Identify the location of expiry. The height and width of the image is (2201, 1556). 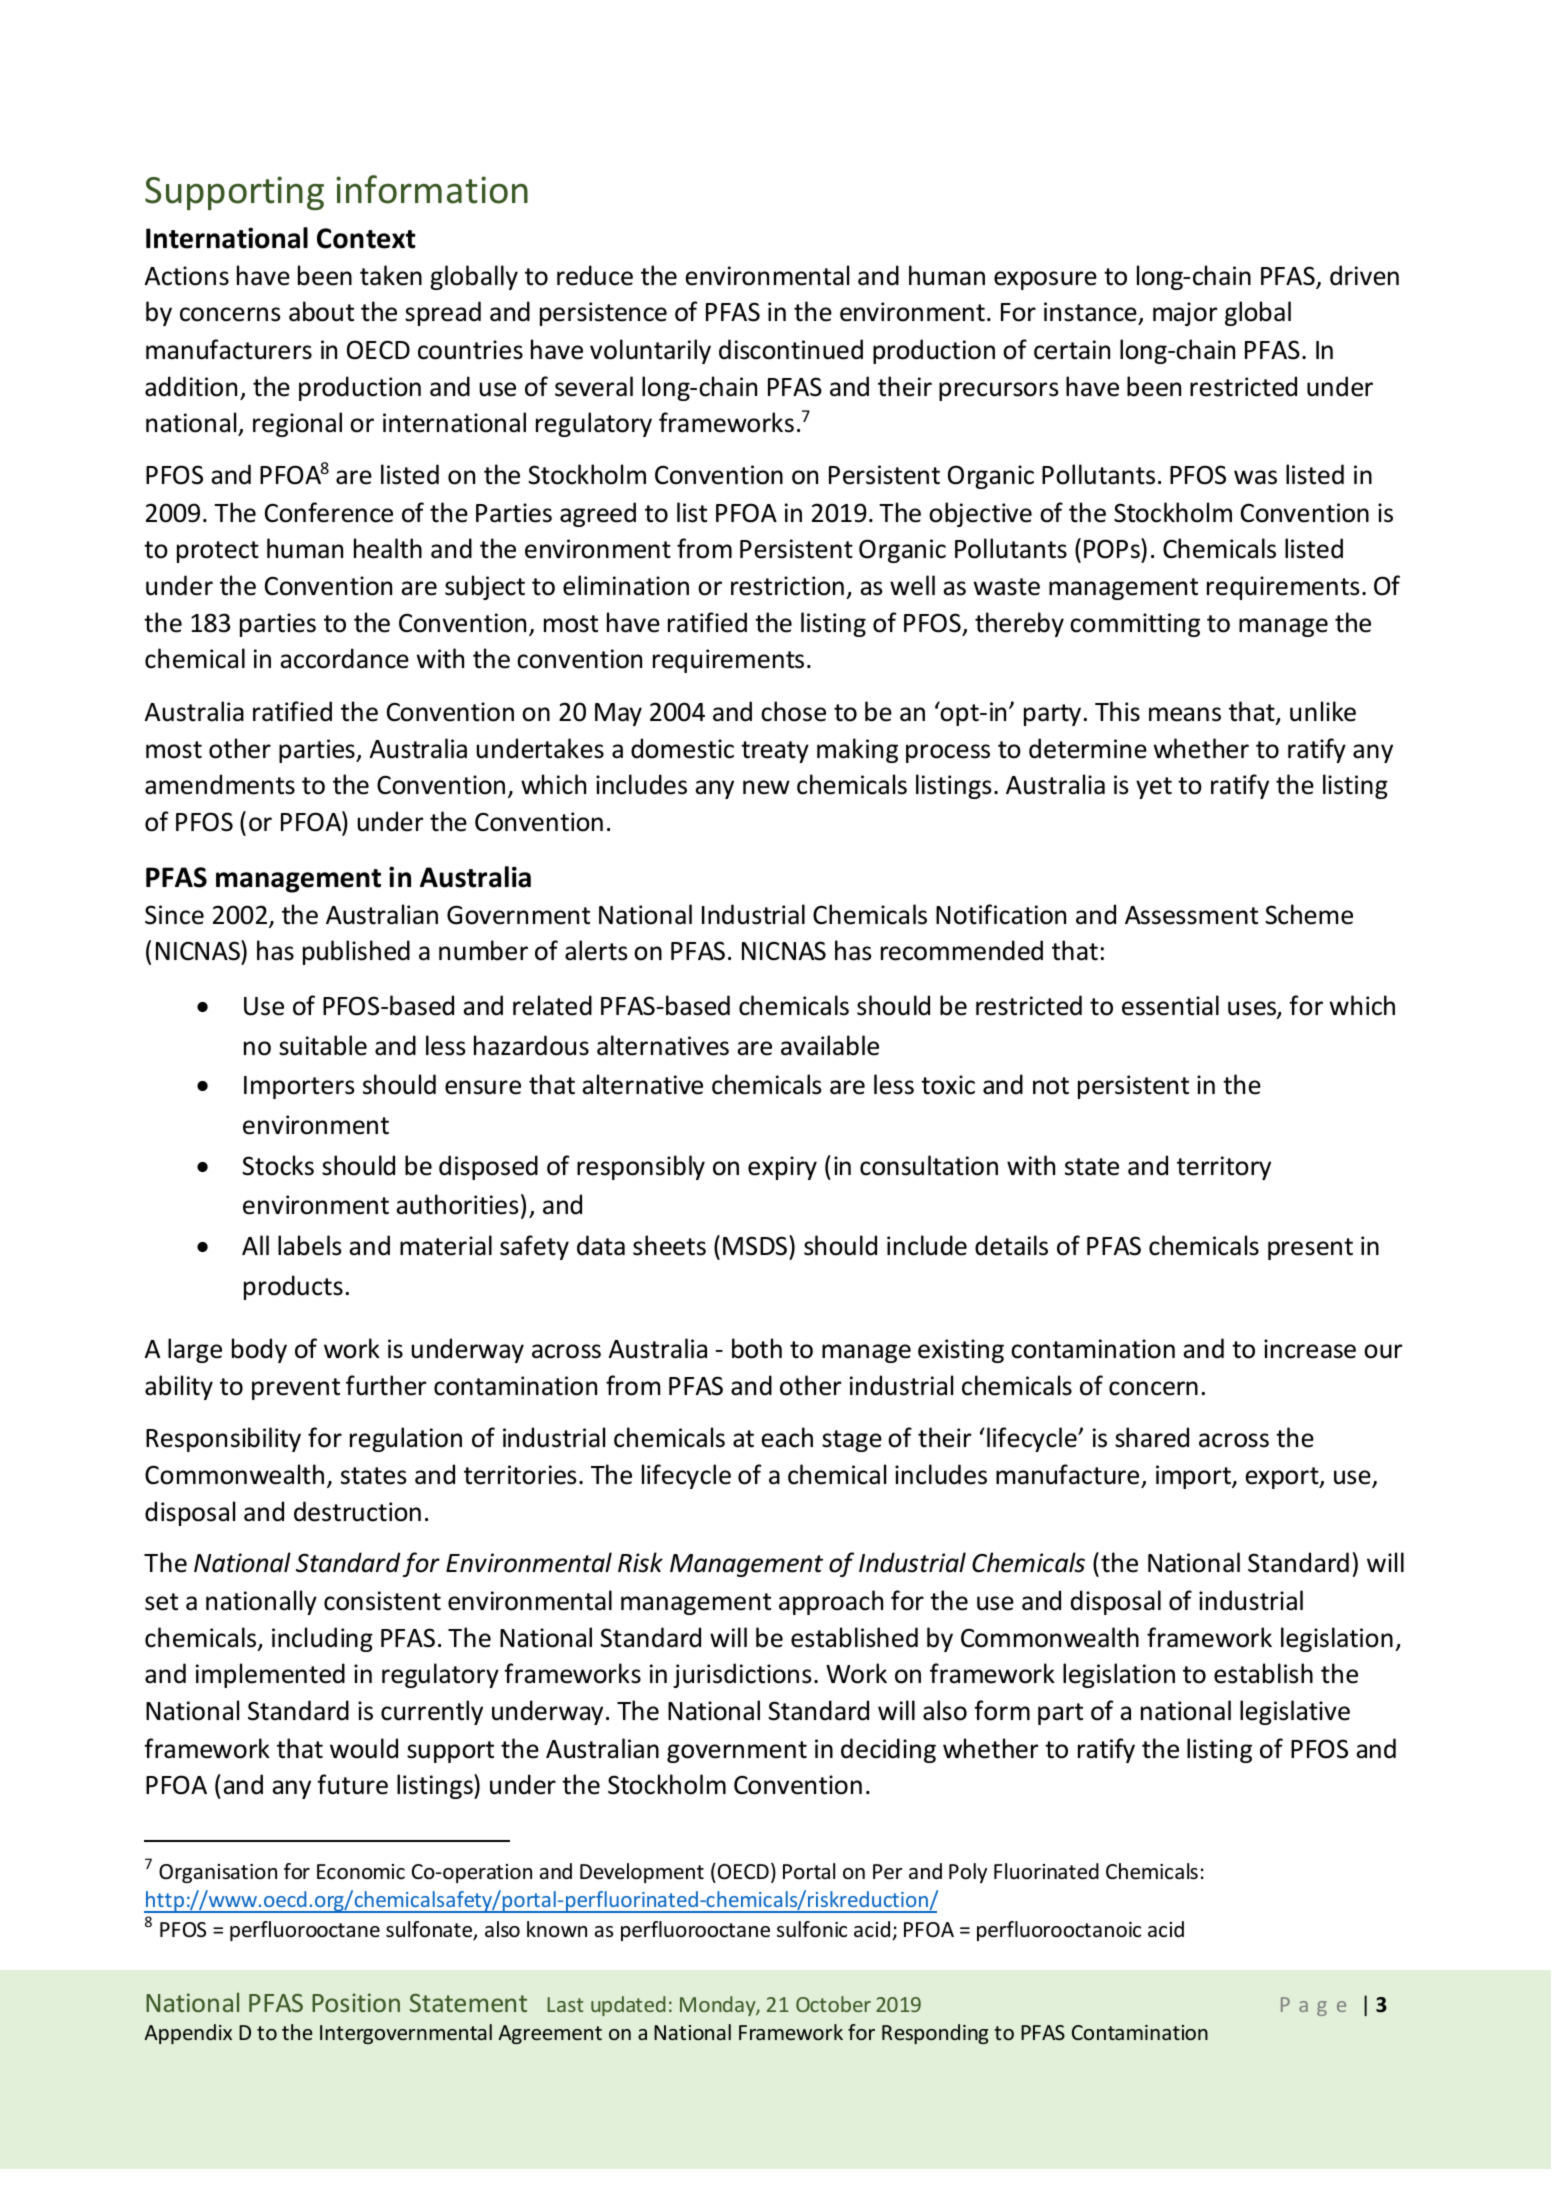
(782, 1168).
